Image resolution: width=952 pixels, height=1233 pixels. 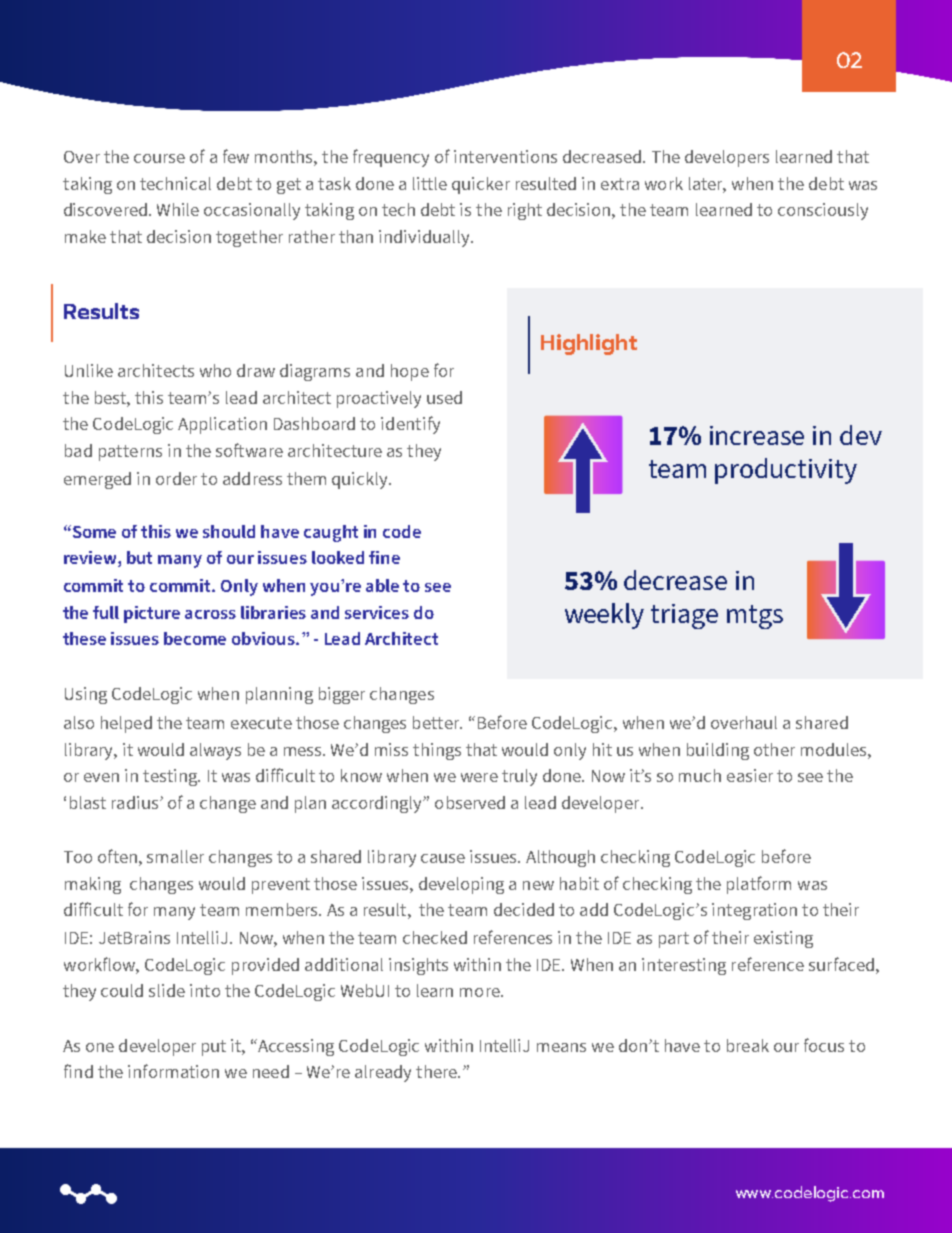 What do you see at coordinates (774, 749) in the screenshot?
I see `other` at bounding box center [774, 749].
